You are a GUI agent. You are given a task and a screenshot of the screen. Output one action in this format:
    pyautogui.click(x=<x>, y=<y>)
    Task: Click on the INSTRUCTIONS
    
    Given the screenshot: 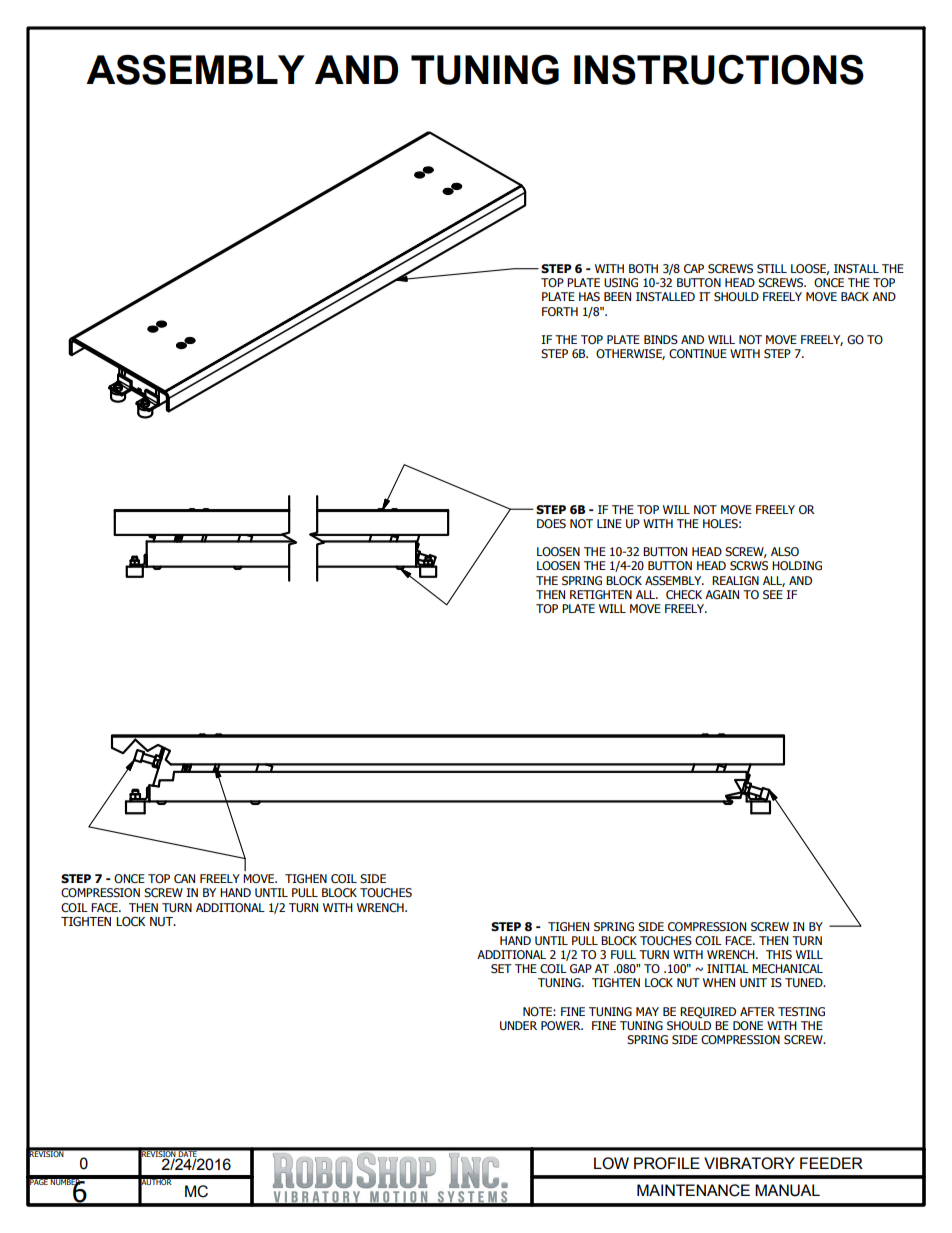 What is the action you would take?
    pyautogui.click(x=719, y=70)
